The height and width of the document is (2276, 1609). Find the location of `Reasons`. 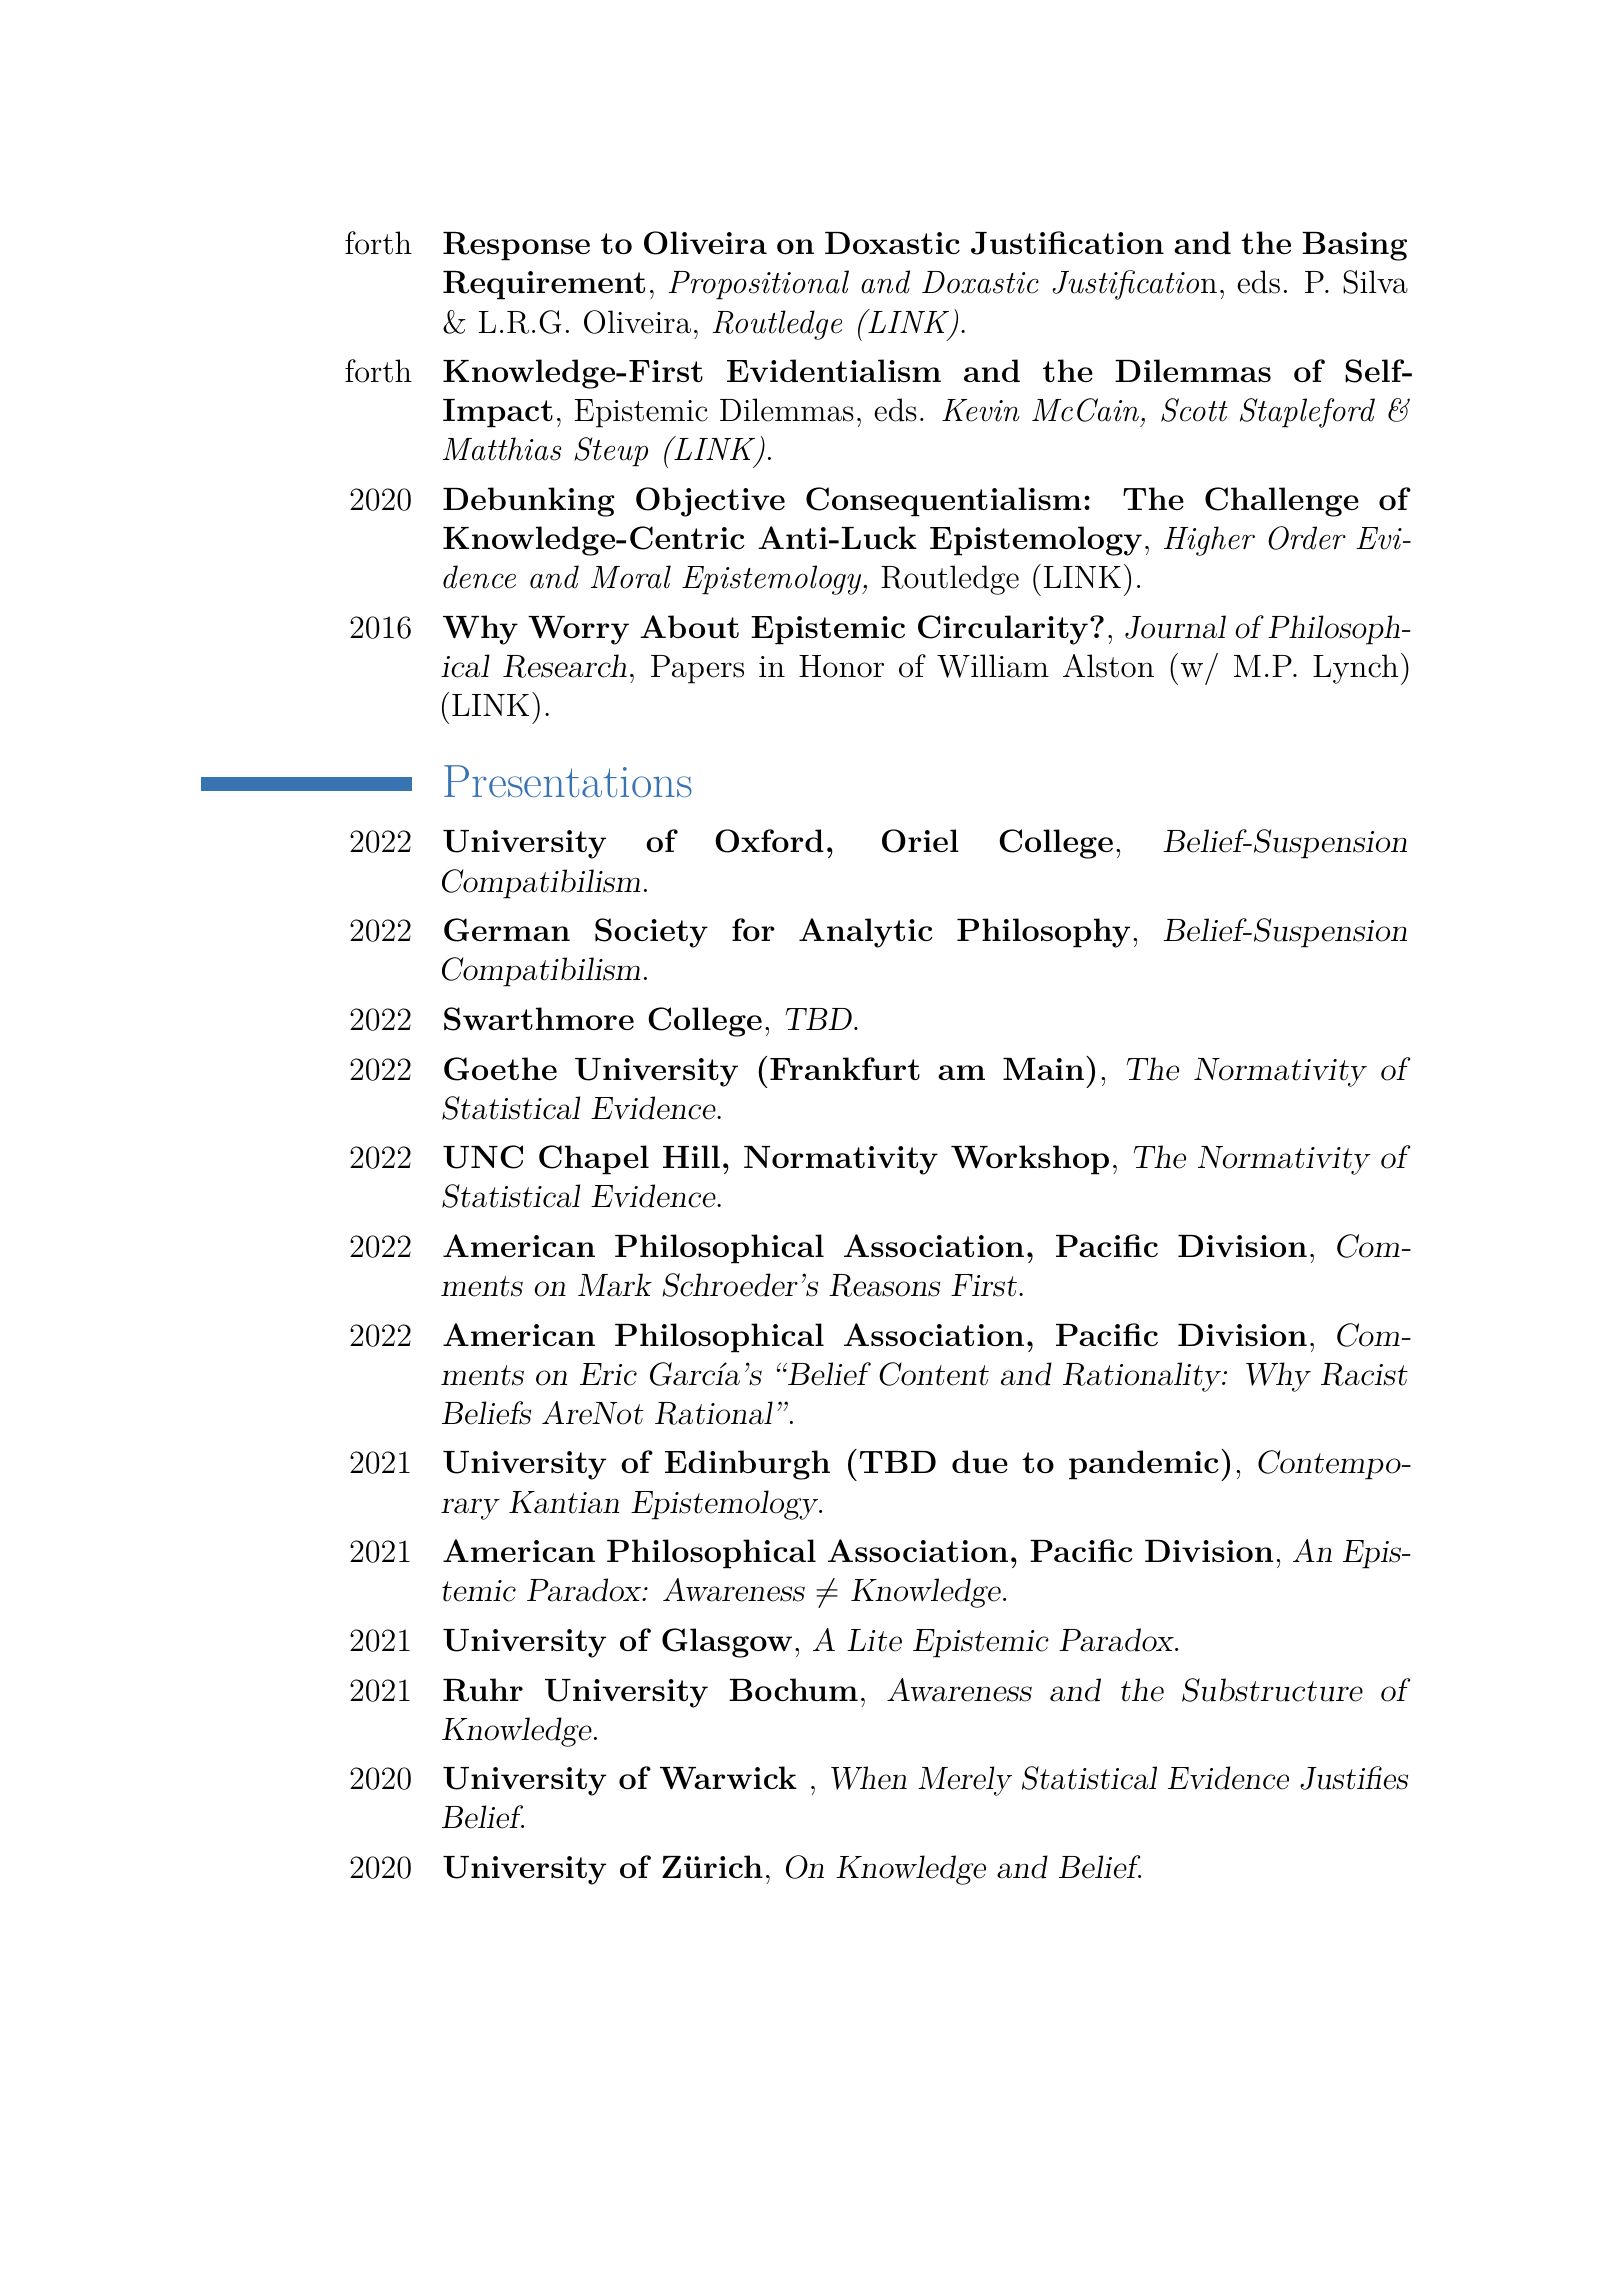

Reasons is located at coordinates (884, 1285).
